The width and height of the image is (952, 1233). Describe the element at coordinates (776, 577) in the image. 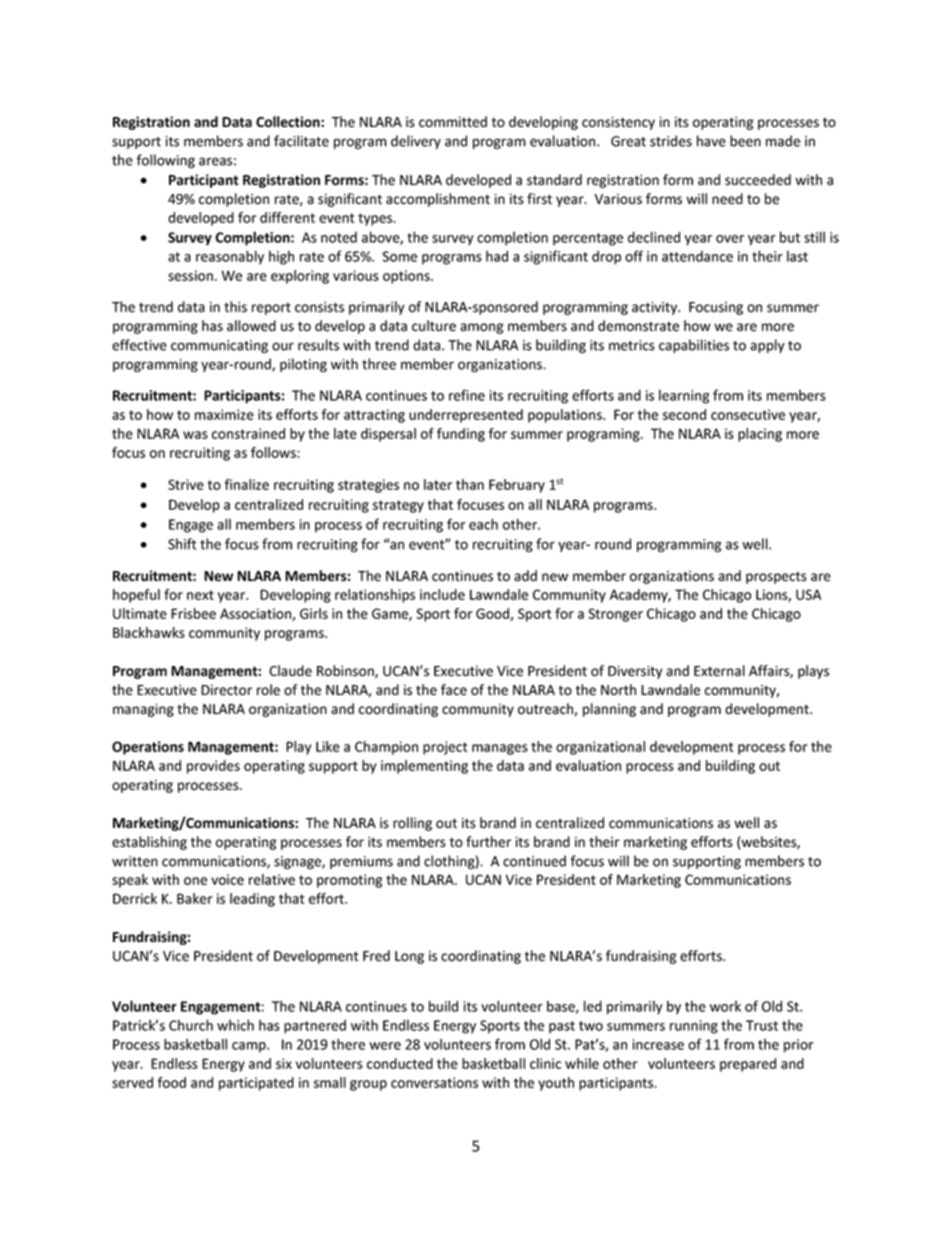

I see `prospects` at that location.
